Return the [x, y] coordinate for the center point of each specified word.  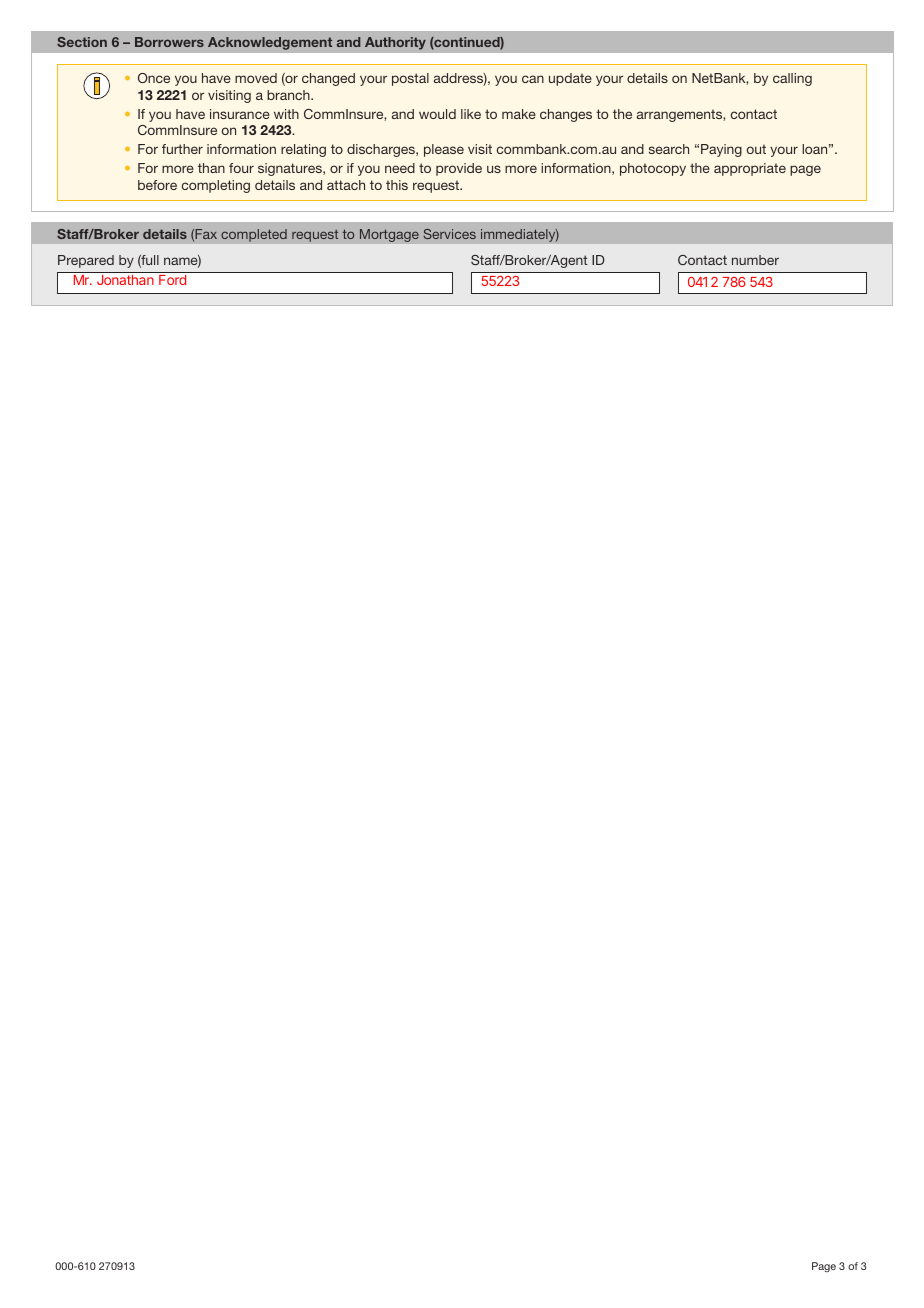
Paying [721, 150]
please [444, 150]
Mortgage [389, 235]
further [182, 149]
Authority [395, 43]
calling [792, 79]
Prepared [86, 261]
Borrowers [169, 42]
